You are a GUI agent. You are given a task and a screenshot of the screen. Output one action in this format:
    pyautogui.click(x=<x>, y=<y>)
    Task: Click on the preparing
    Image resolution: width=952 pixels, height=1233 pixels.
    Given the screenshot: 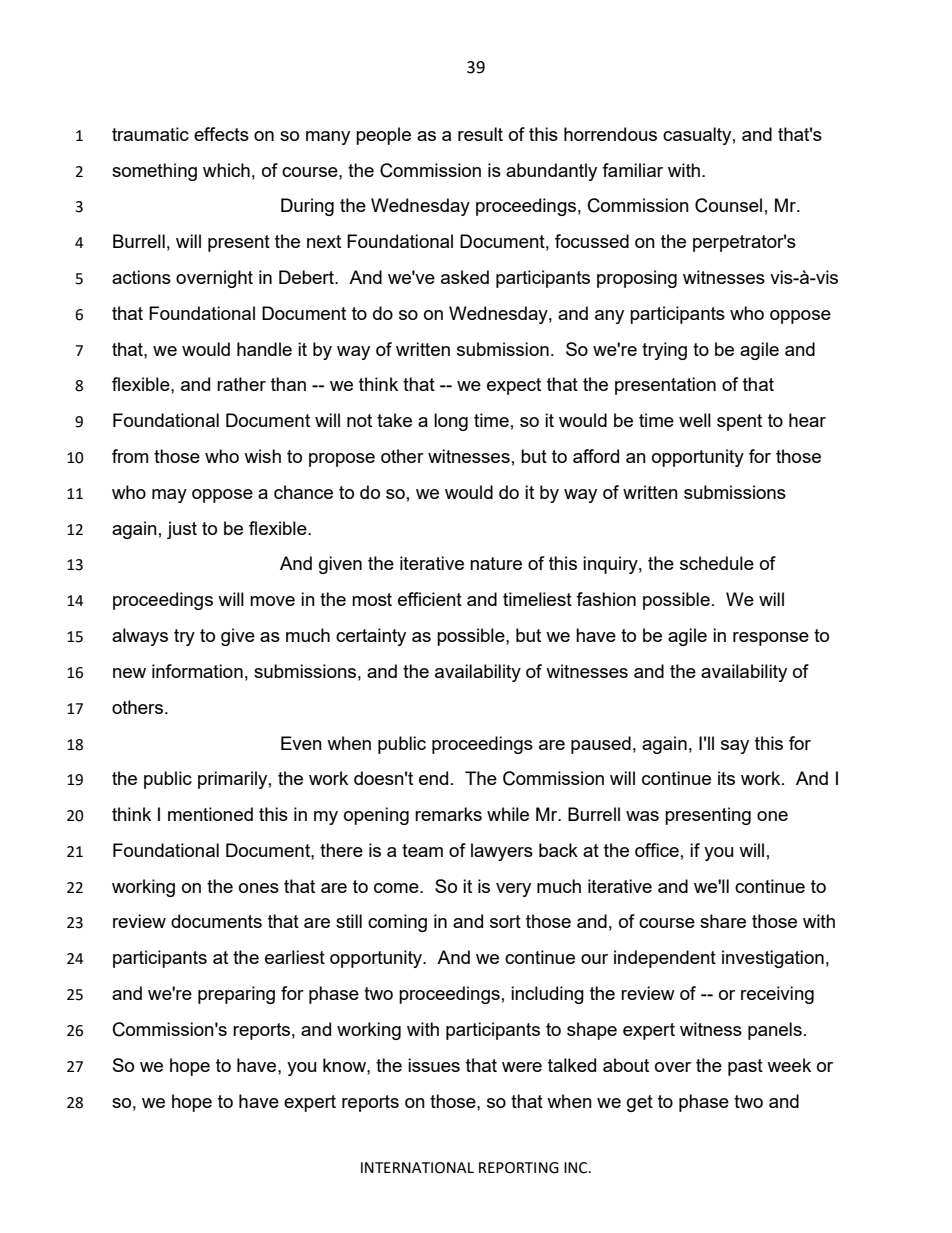 What is the action you would take?
    pyautogui.click(x=236, y=995)
